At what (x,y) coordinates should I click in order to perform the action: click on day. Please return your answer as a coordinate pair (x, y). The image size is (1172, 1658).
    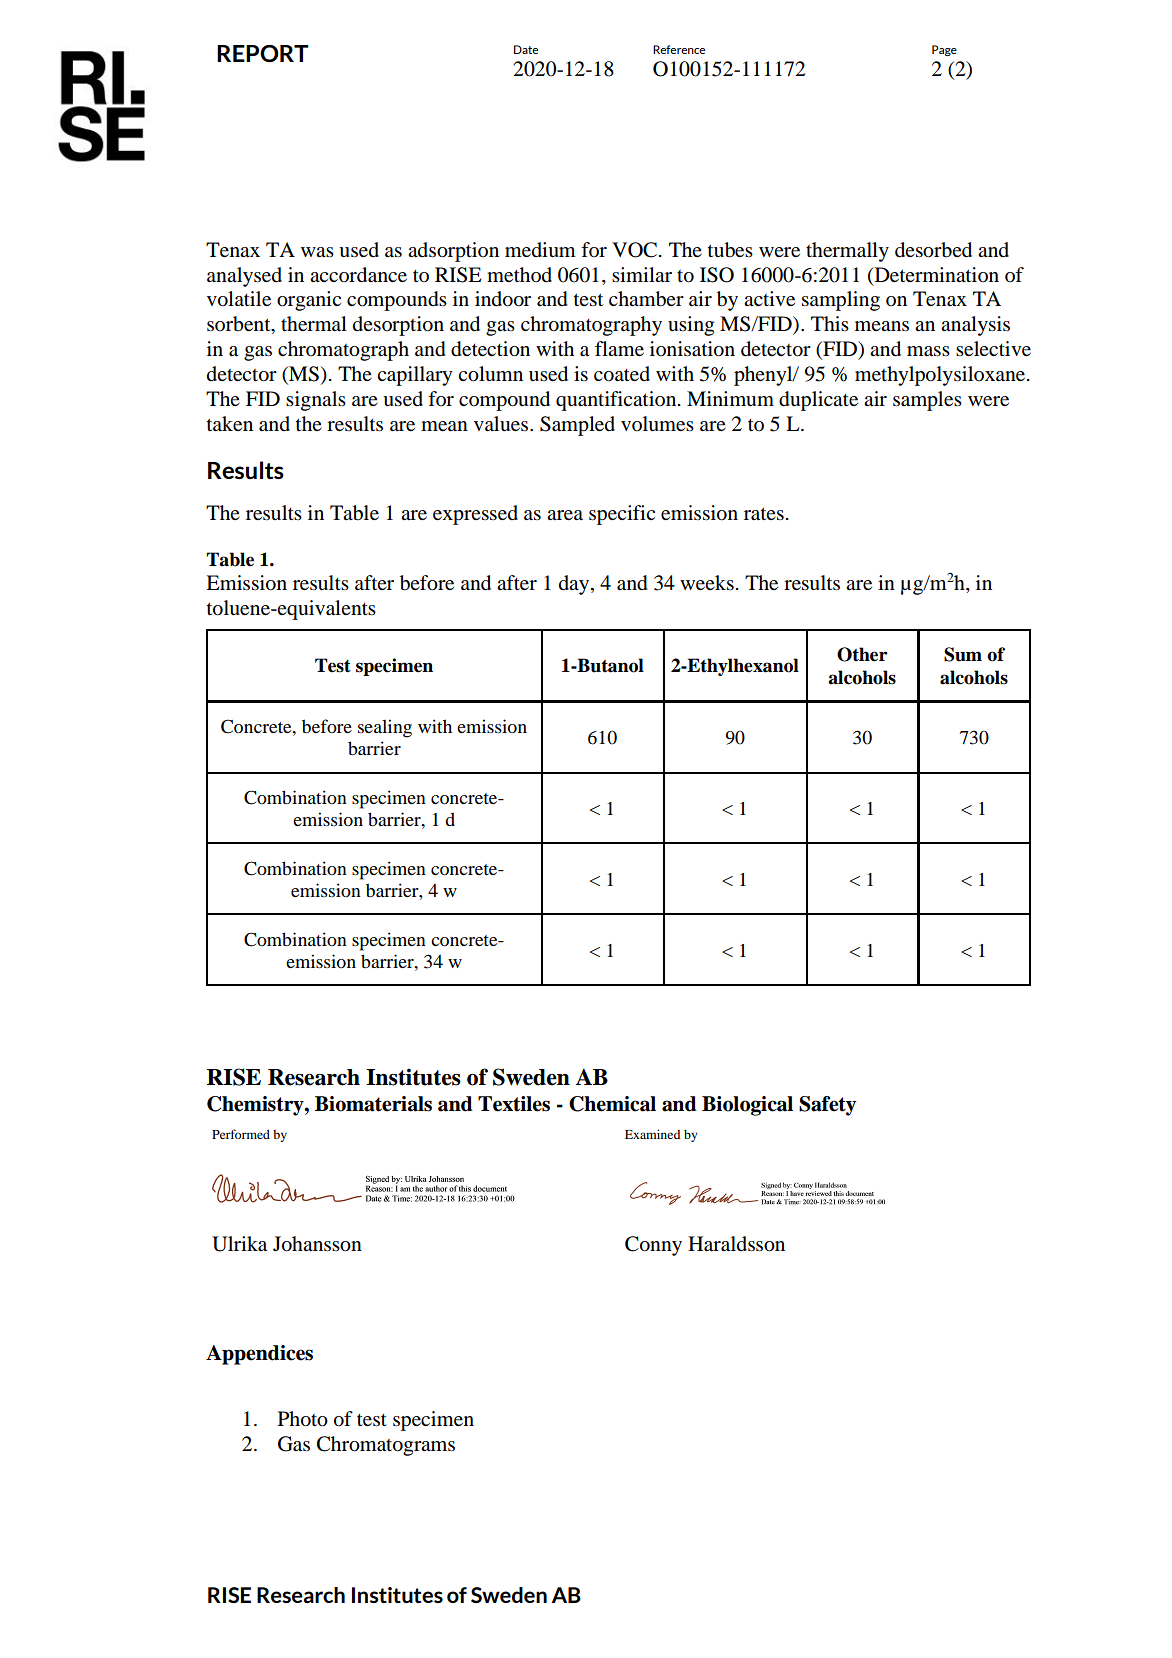
    Looking at the image, I should click on (575, 585).
